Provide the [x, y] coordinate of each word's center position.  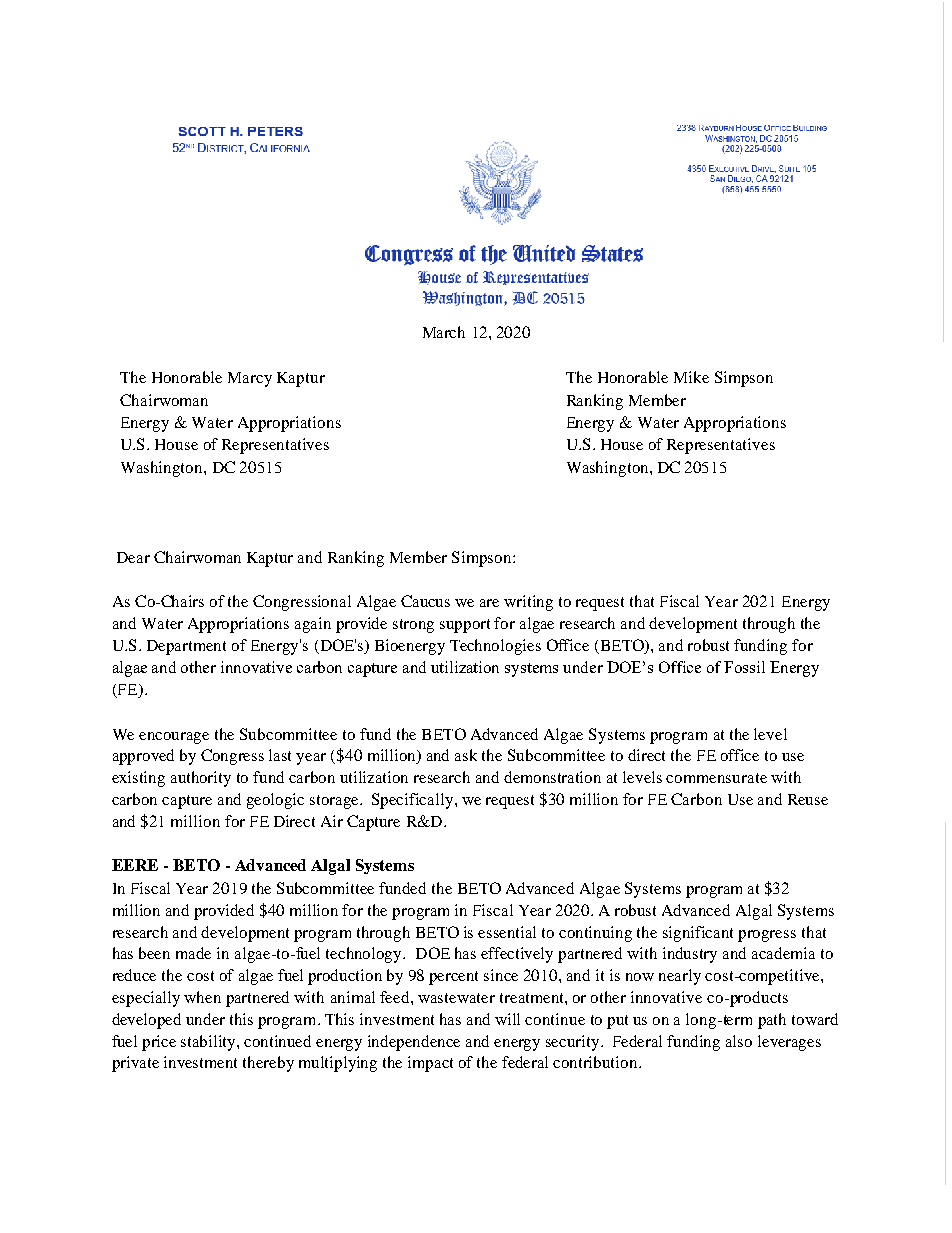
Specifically [414, 801]
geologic [275, 801]
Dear [133, 557]
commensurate [716, 778]
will [507, 1019]
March [444, 332]
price [159, 1043]
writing [528, 603]
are [489, 603]
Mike [691, 377]
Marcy [250, 379]
